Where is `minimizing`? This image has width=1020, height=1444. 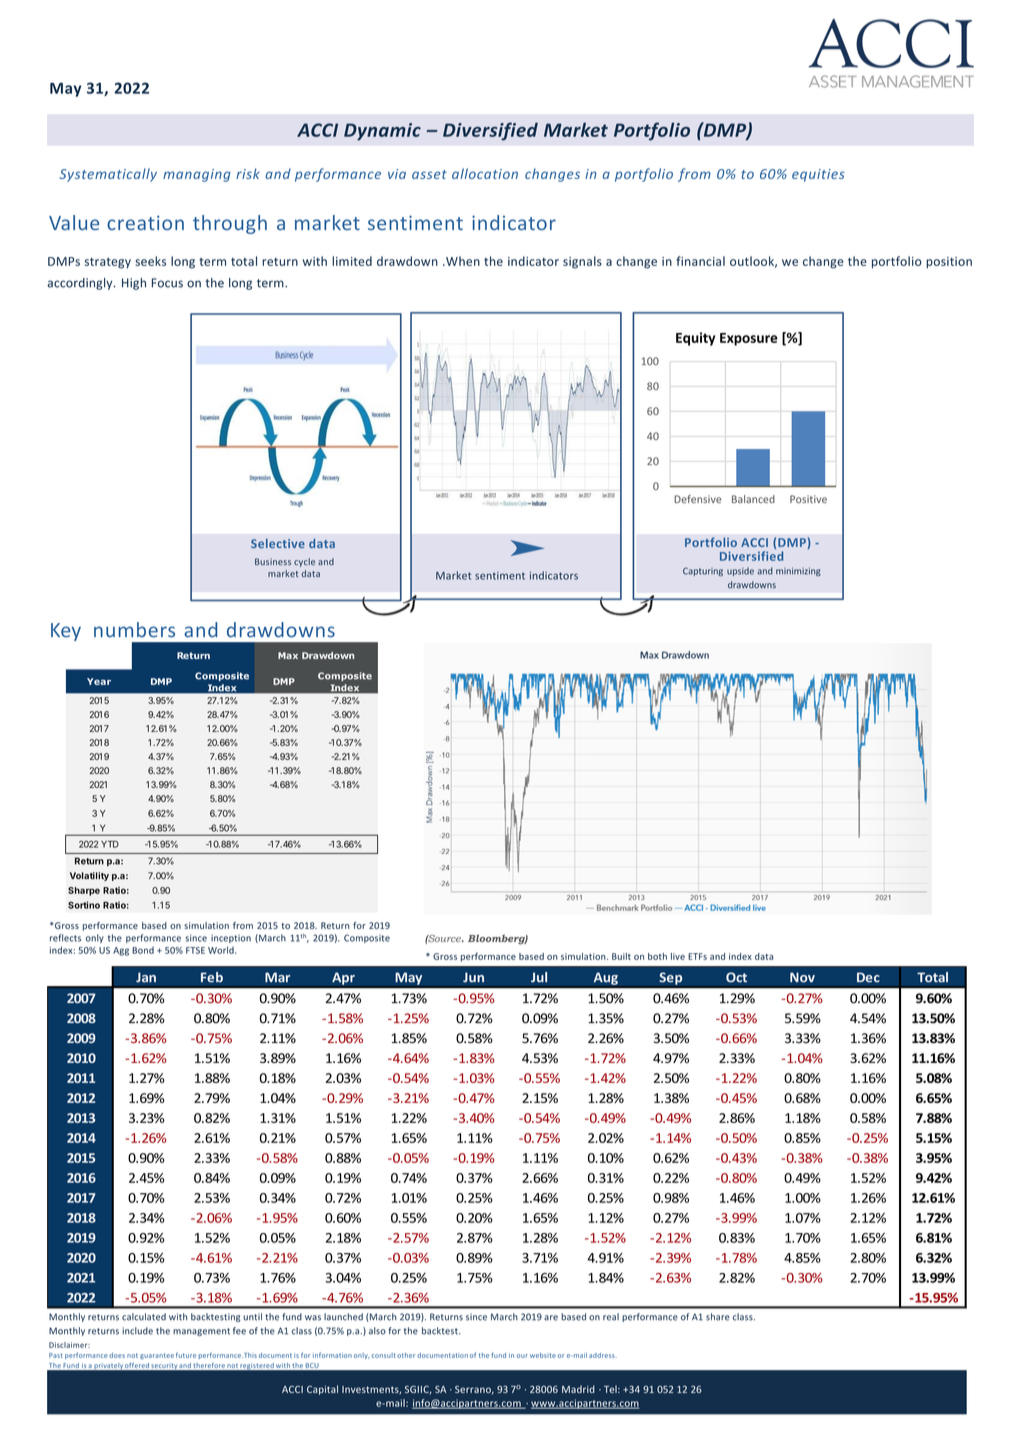 minimizing is located at coordinates (798, 571).
